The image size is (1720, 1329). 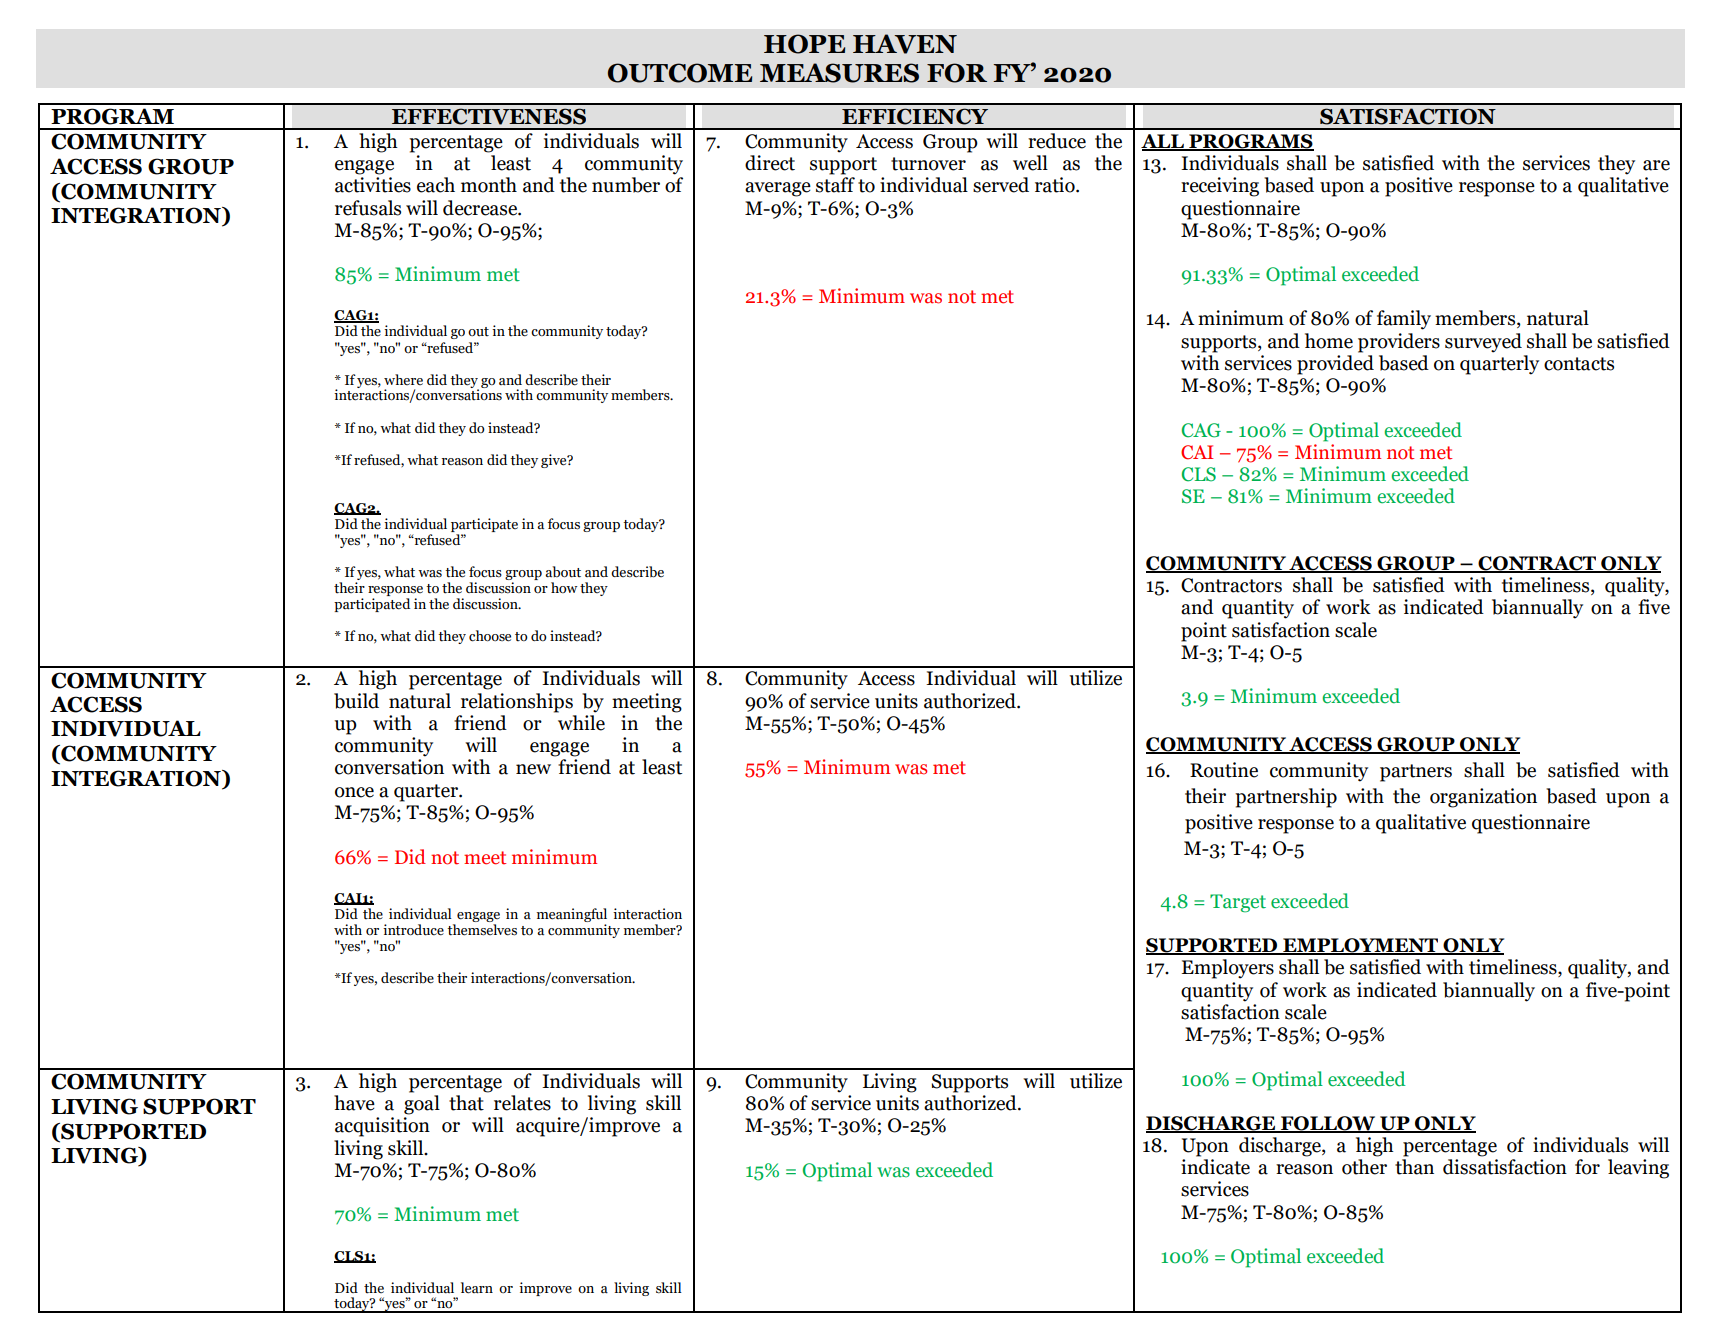 I want to click on are, so click(x=1656, y=165).
